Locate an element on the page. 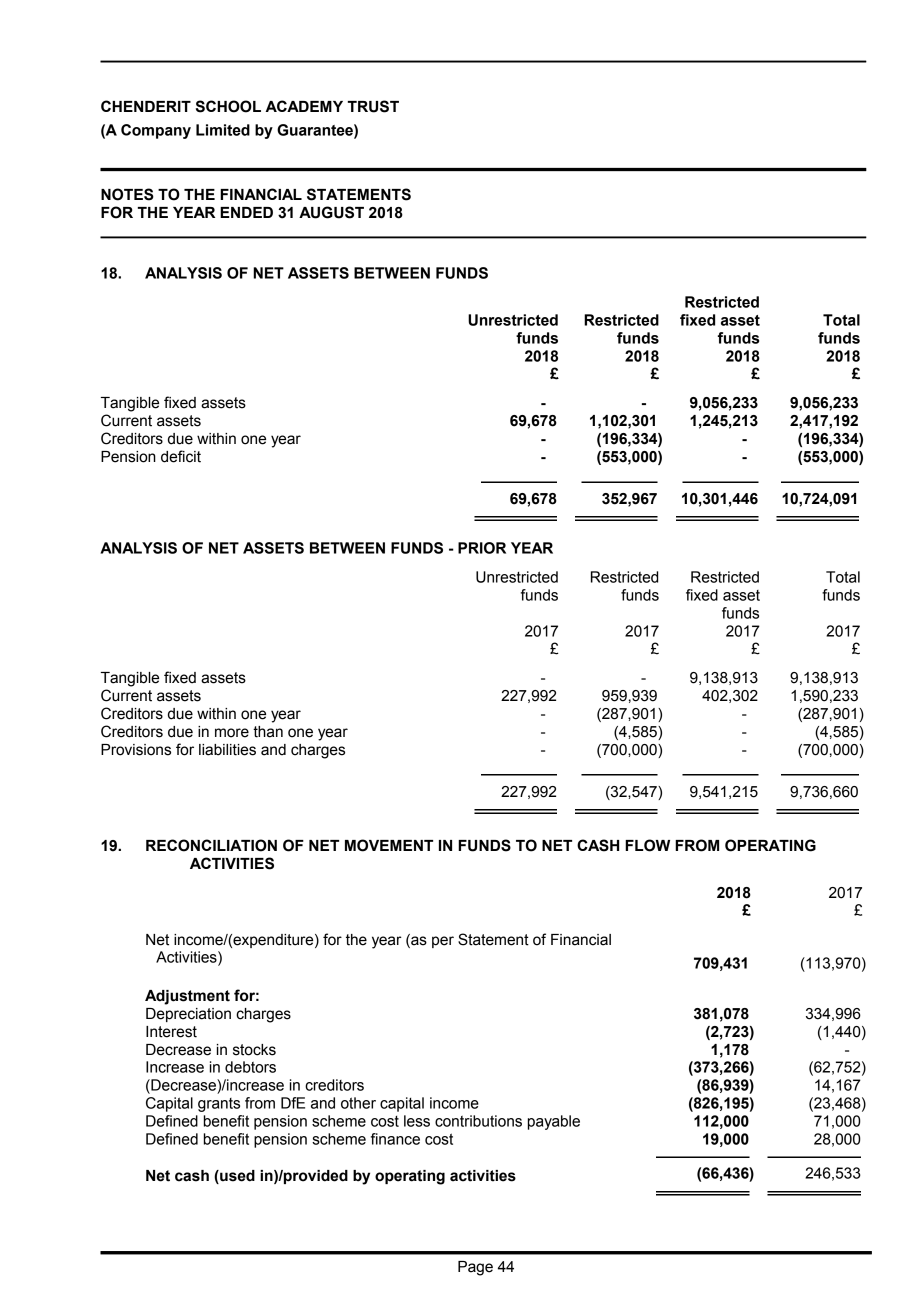 The image size is (924, 1308). finance is located at coordinates (395, 1139).
